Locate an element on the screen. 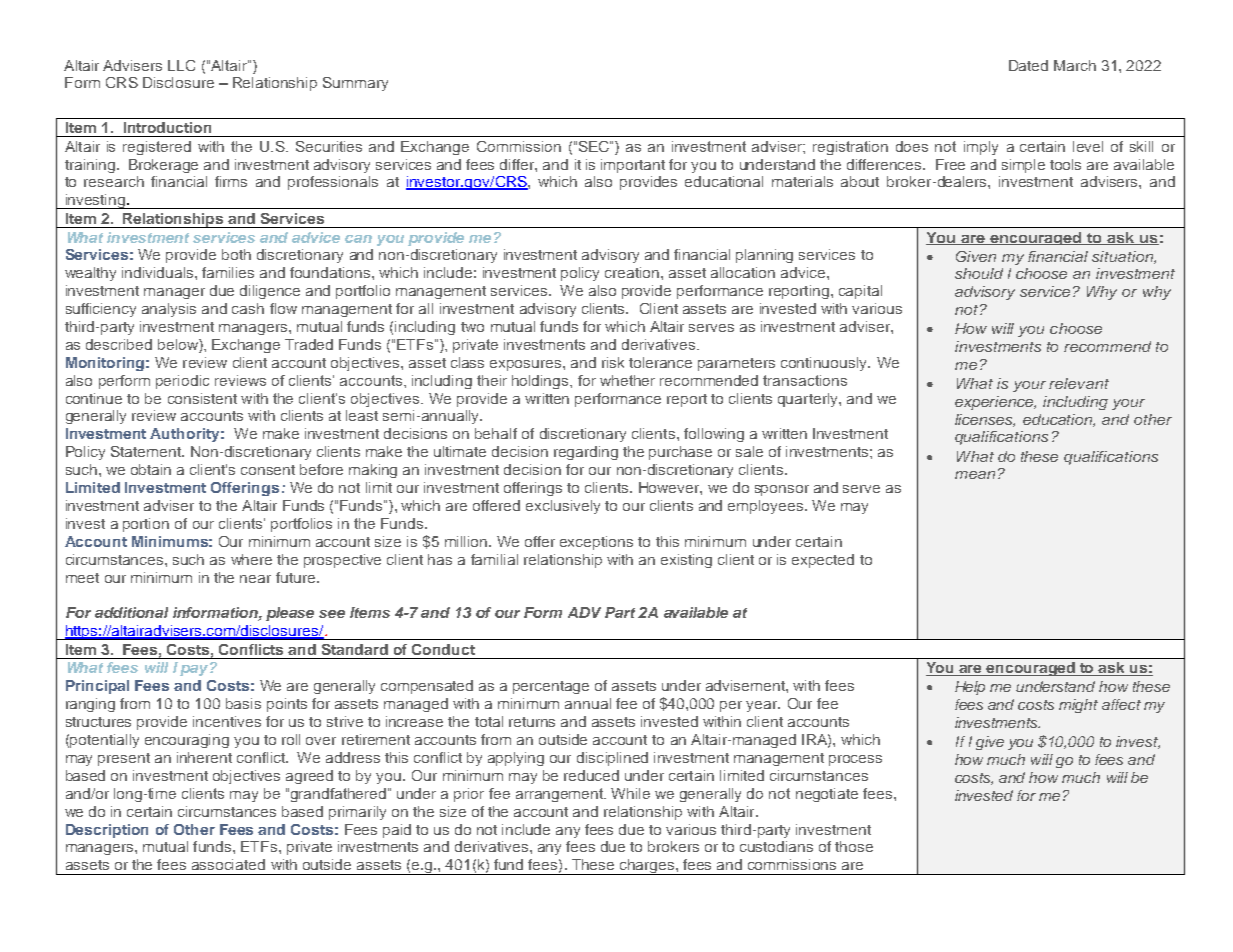  relevant is located at coordinates (1079, 383).
